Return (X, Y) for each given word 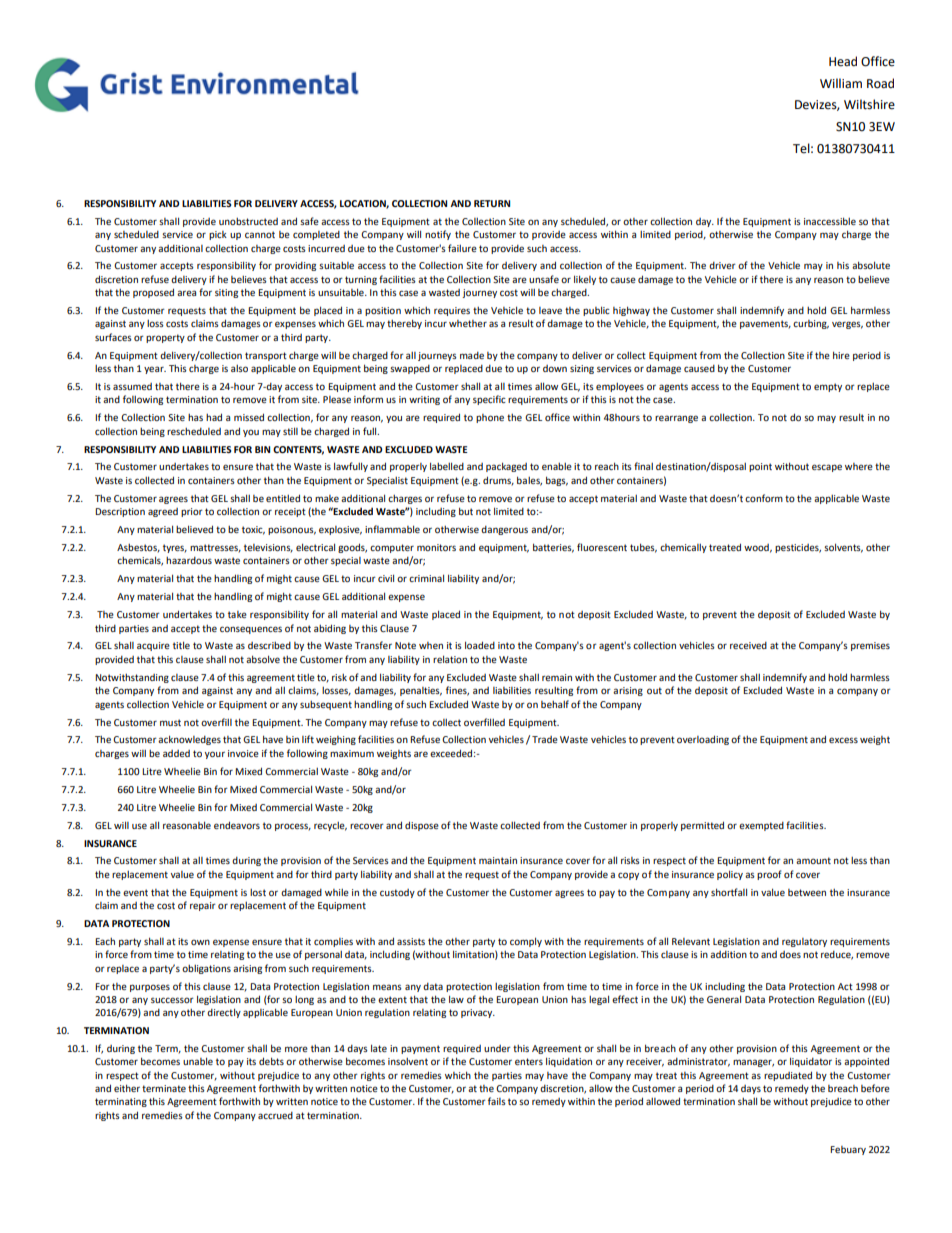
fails (497, 1101)
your (215, 755)
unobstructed (248, 221)
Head (843, 61)
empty (828, 387)
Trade (545, 739)
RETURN (492, 203)
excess (843, 740)
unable (198, 1061)
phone (490, 418)
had (214, 417)
